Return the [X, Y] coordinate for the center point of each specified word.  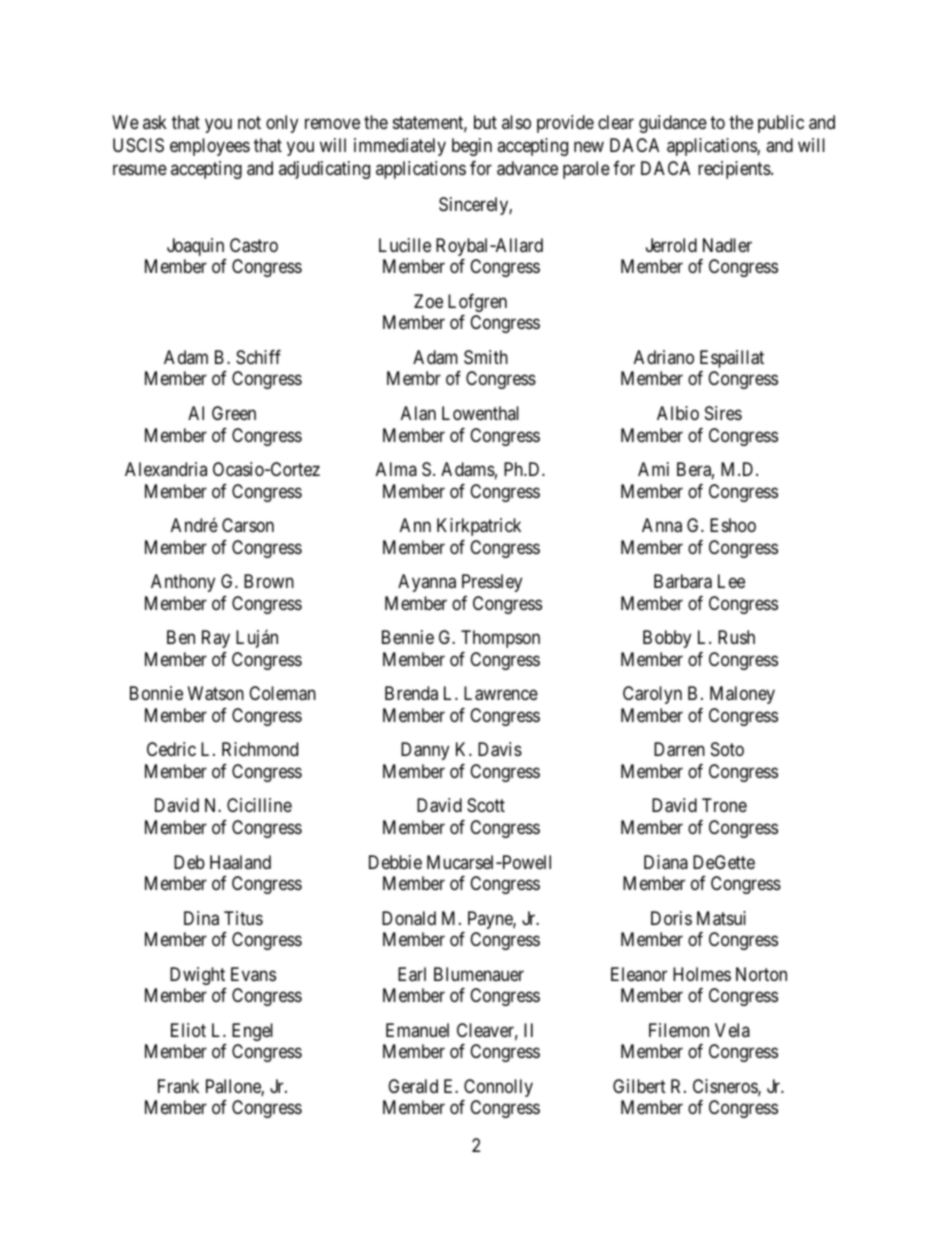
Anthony [183, 583]
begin [472, 147]
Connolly [498, 1088]
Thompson [500, 639]
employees [210, 147]
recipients [735, 170]
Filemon [679, 1030]
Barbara [683, 581]
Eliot [188, 1030]
